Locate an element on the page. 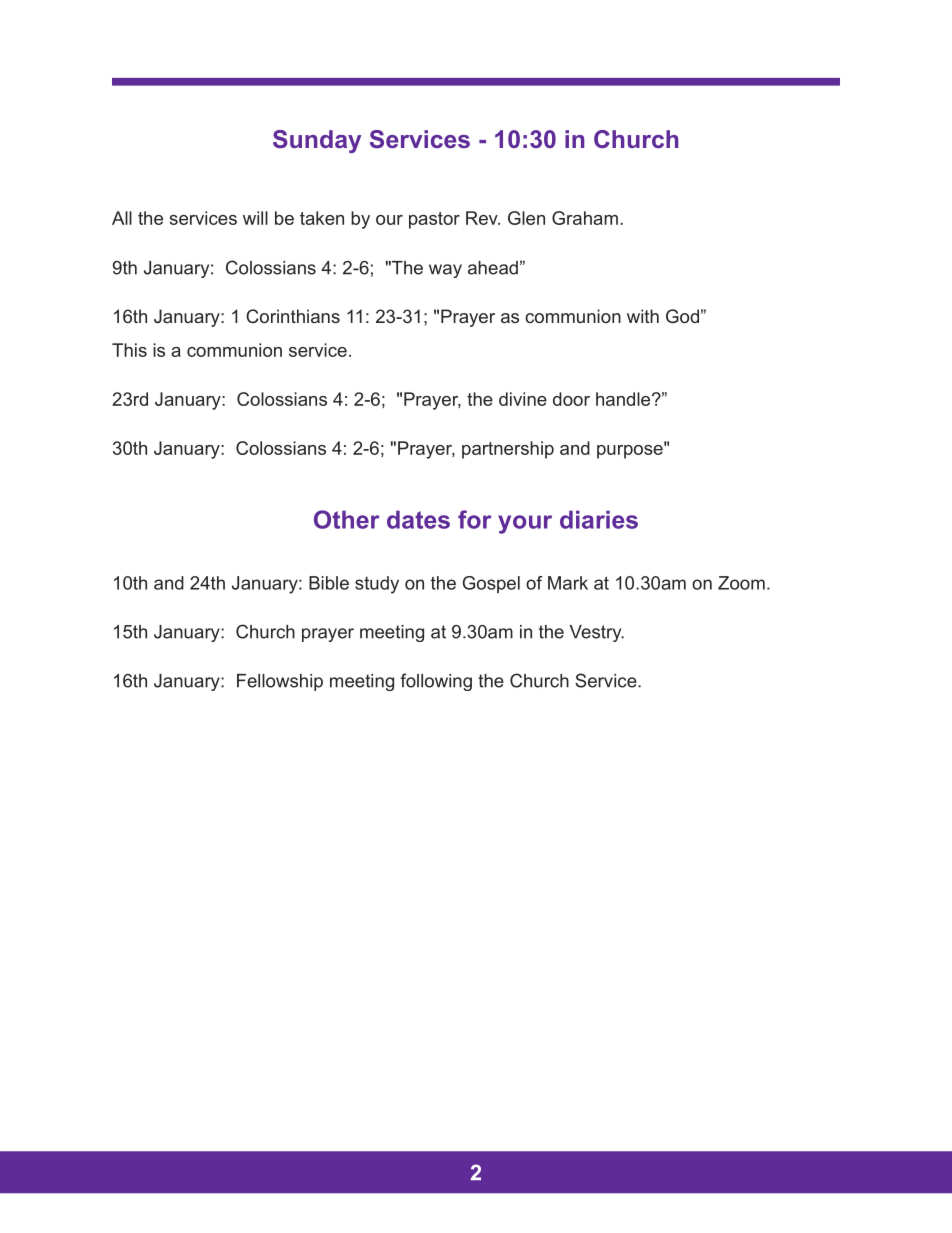 The height and width of the image is (1233, 952). handle is located at coordinates (623, 399).
